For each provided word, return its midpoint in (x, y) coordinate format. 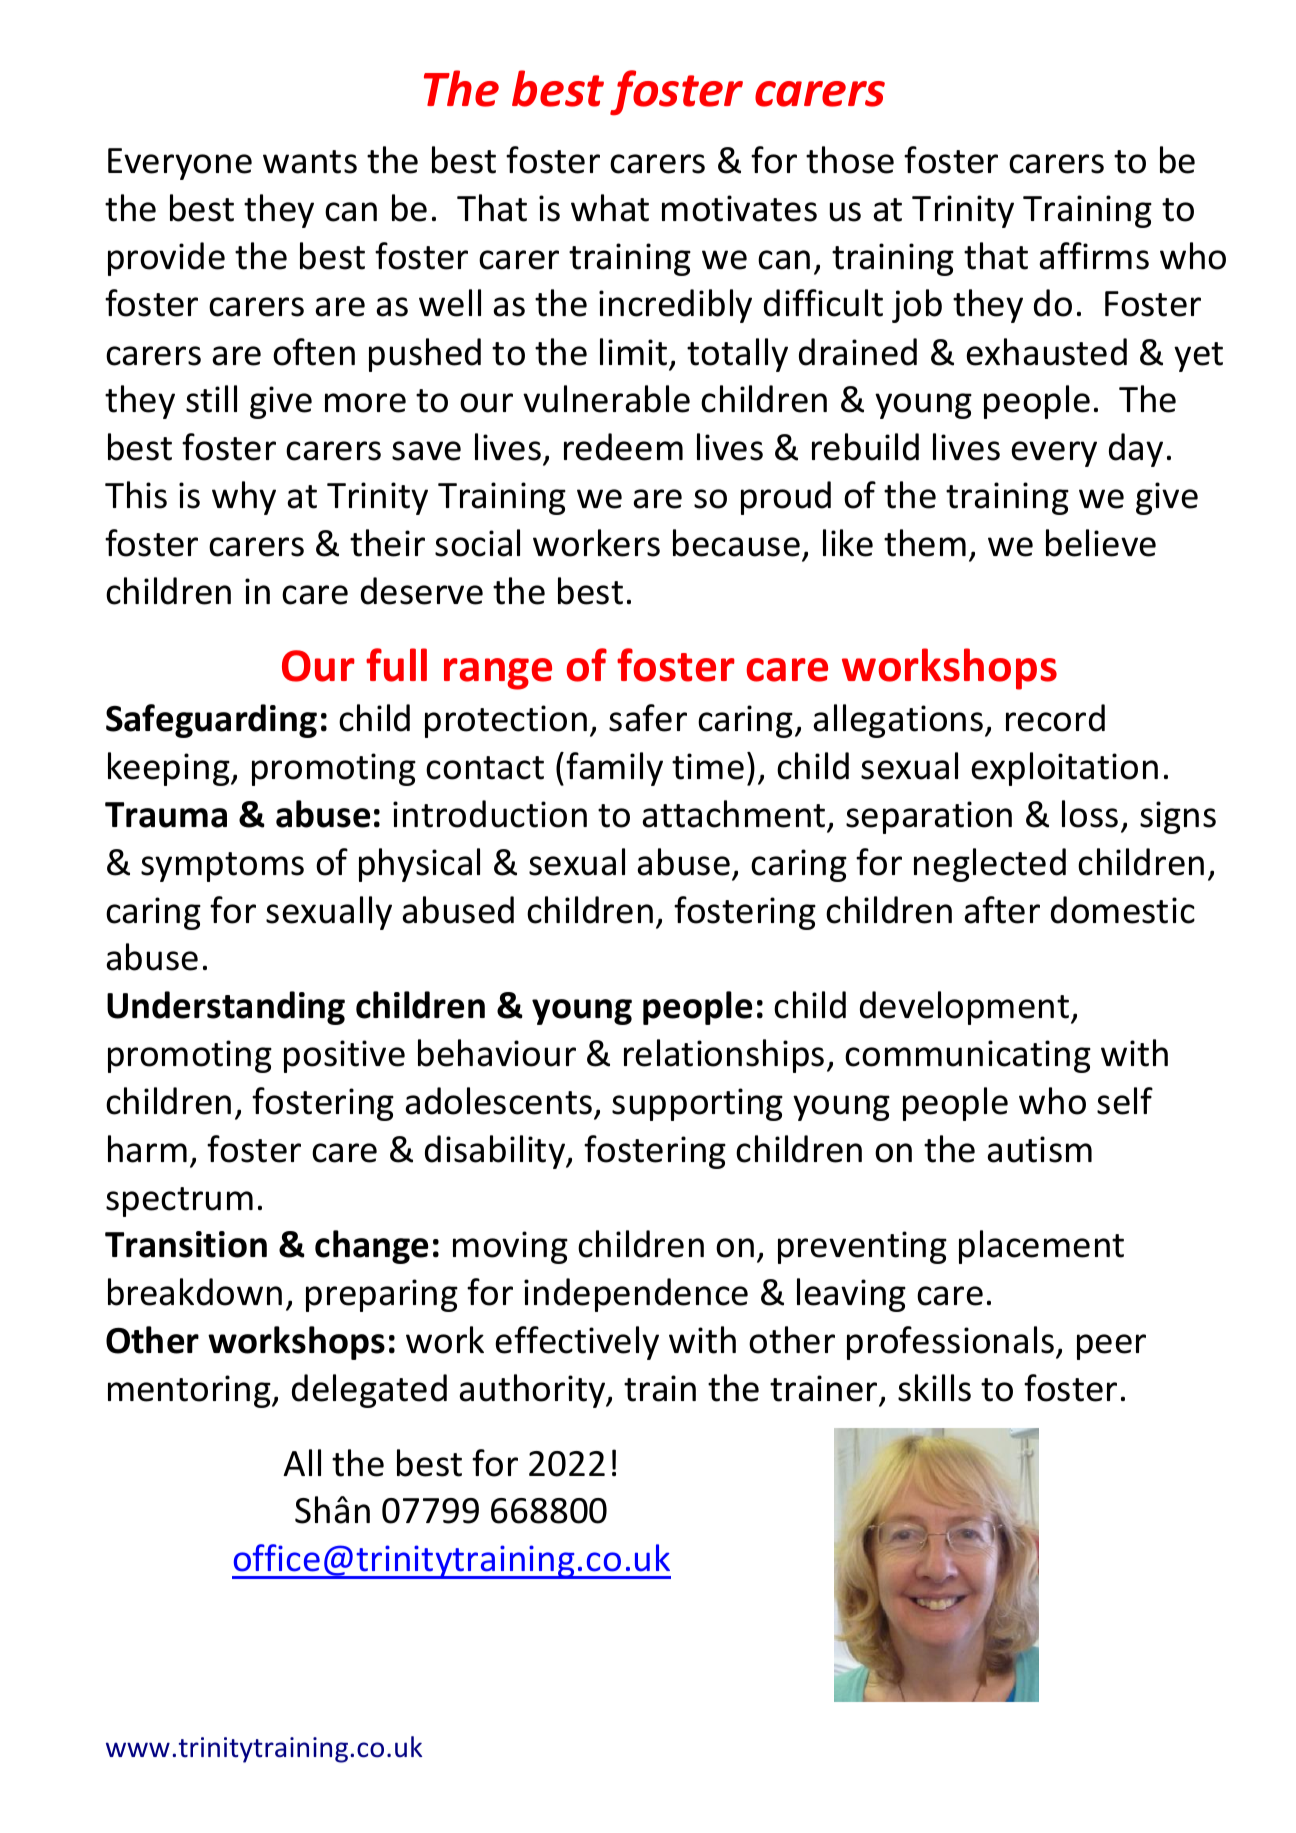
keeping (170, 769)
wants (310, 162)
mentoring (190, 1391)
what (610, 208)
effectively (577, 1343)
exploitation (1065, 769)
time (708, 766)
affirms (1094, 256)
